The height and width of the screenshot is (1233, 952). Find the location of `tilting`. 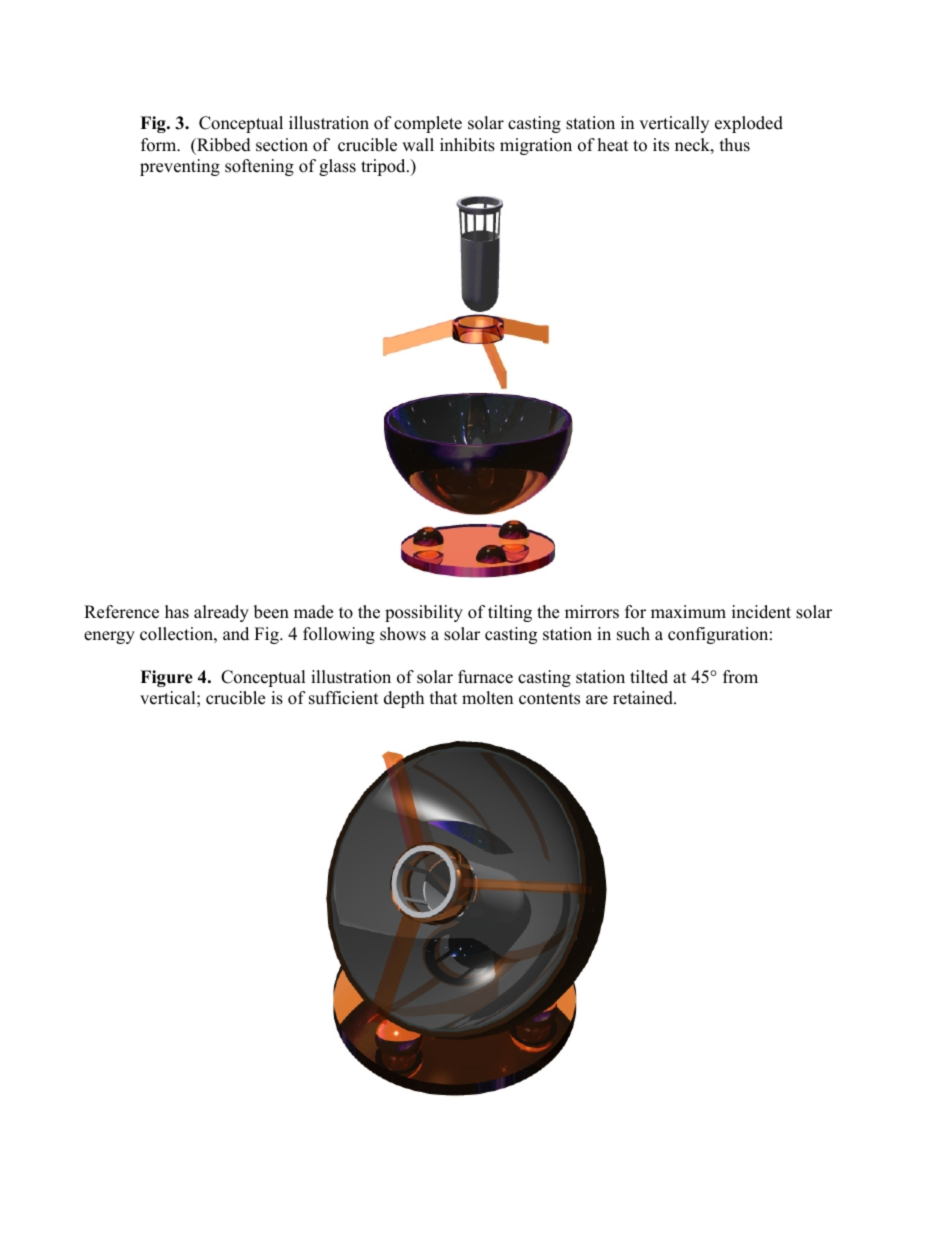

tilting is located at coordinates (510, 613).
